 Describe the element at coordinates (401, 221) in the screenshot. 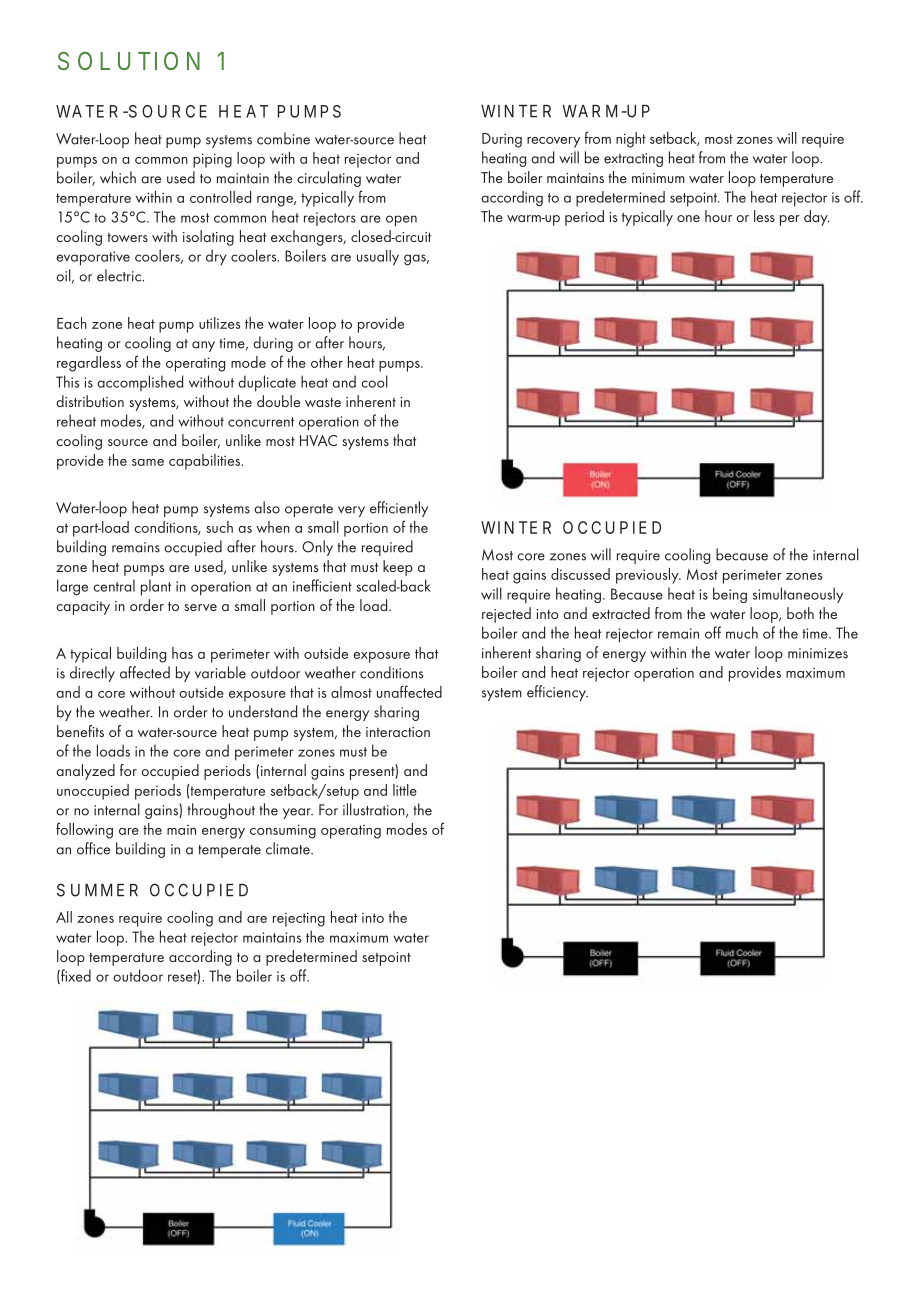

I see `open` at that location.
